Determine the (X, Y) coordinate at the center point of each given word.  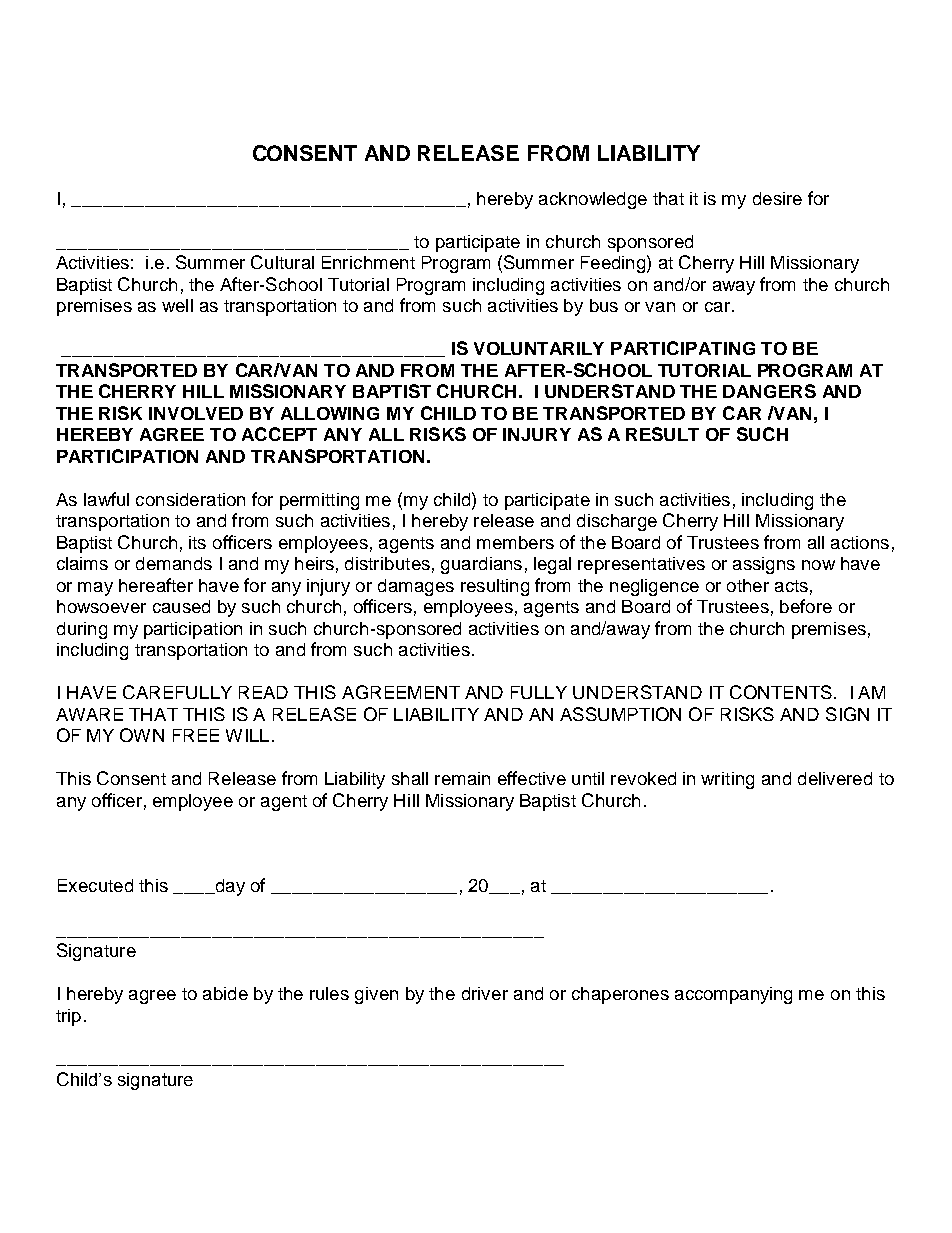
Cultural (282, 262)
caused (181, 606)
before (806, 606)
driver (485, 993)
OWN (142, 735)
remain (462, 778)
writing (727, 780)
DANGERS (769, 391)
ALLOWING (330, 413)
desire (777, 198)
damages (416, 587)
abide (225, 993)
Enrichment (368, 262)
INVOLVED (196, 413)
